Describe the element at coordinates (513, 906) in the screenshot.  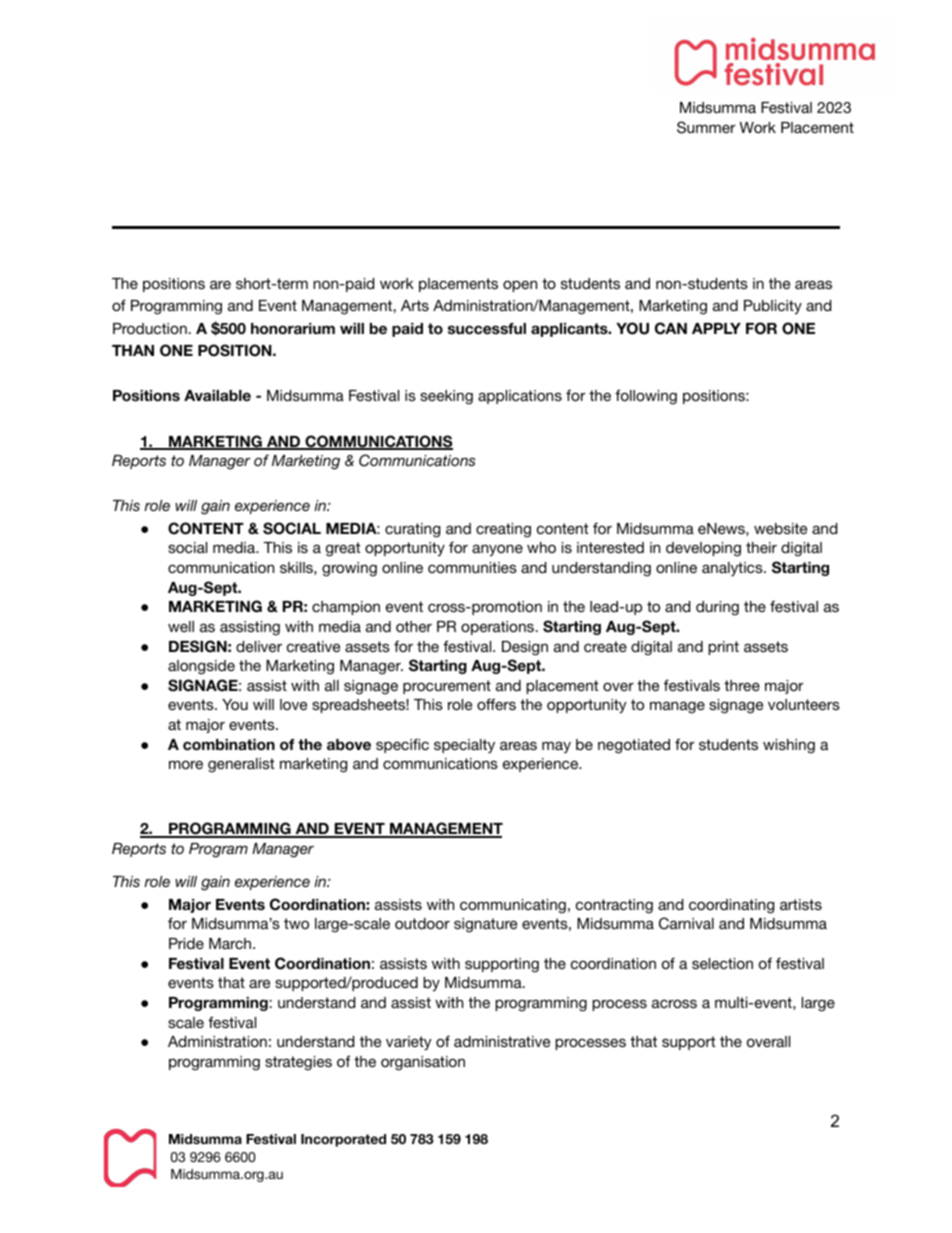
I see `communicating` at that location.
